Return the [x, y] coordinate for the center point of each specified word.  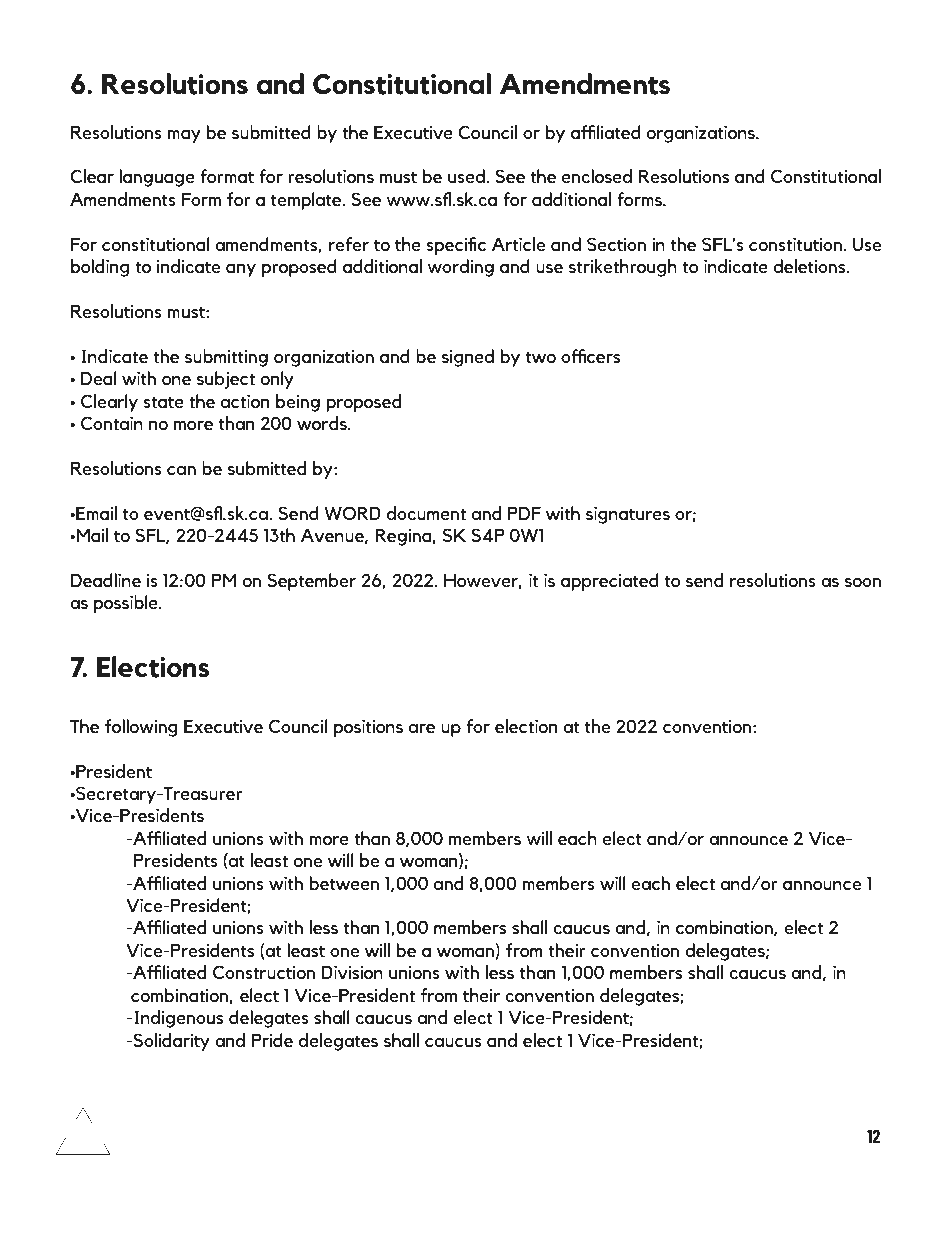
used [467, 176]
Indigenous [177, 1019]
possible [127, 604]
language [157, 178]
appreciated [610, 582]
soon [863, 583]
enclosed [597, 176]
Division [352, 972]
